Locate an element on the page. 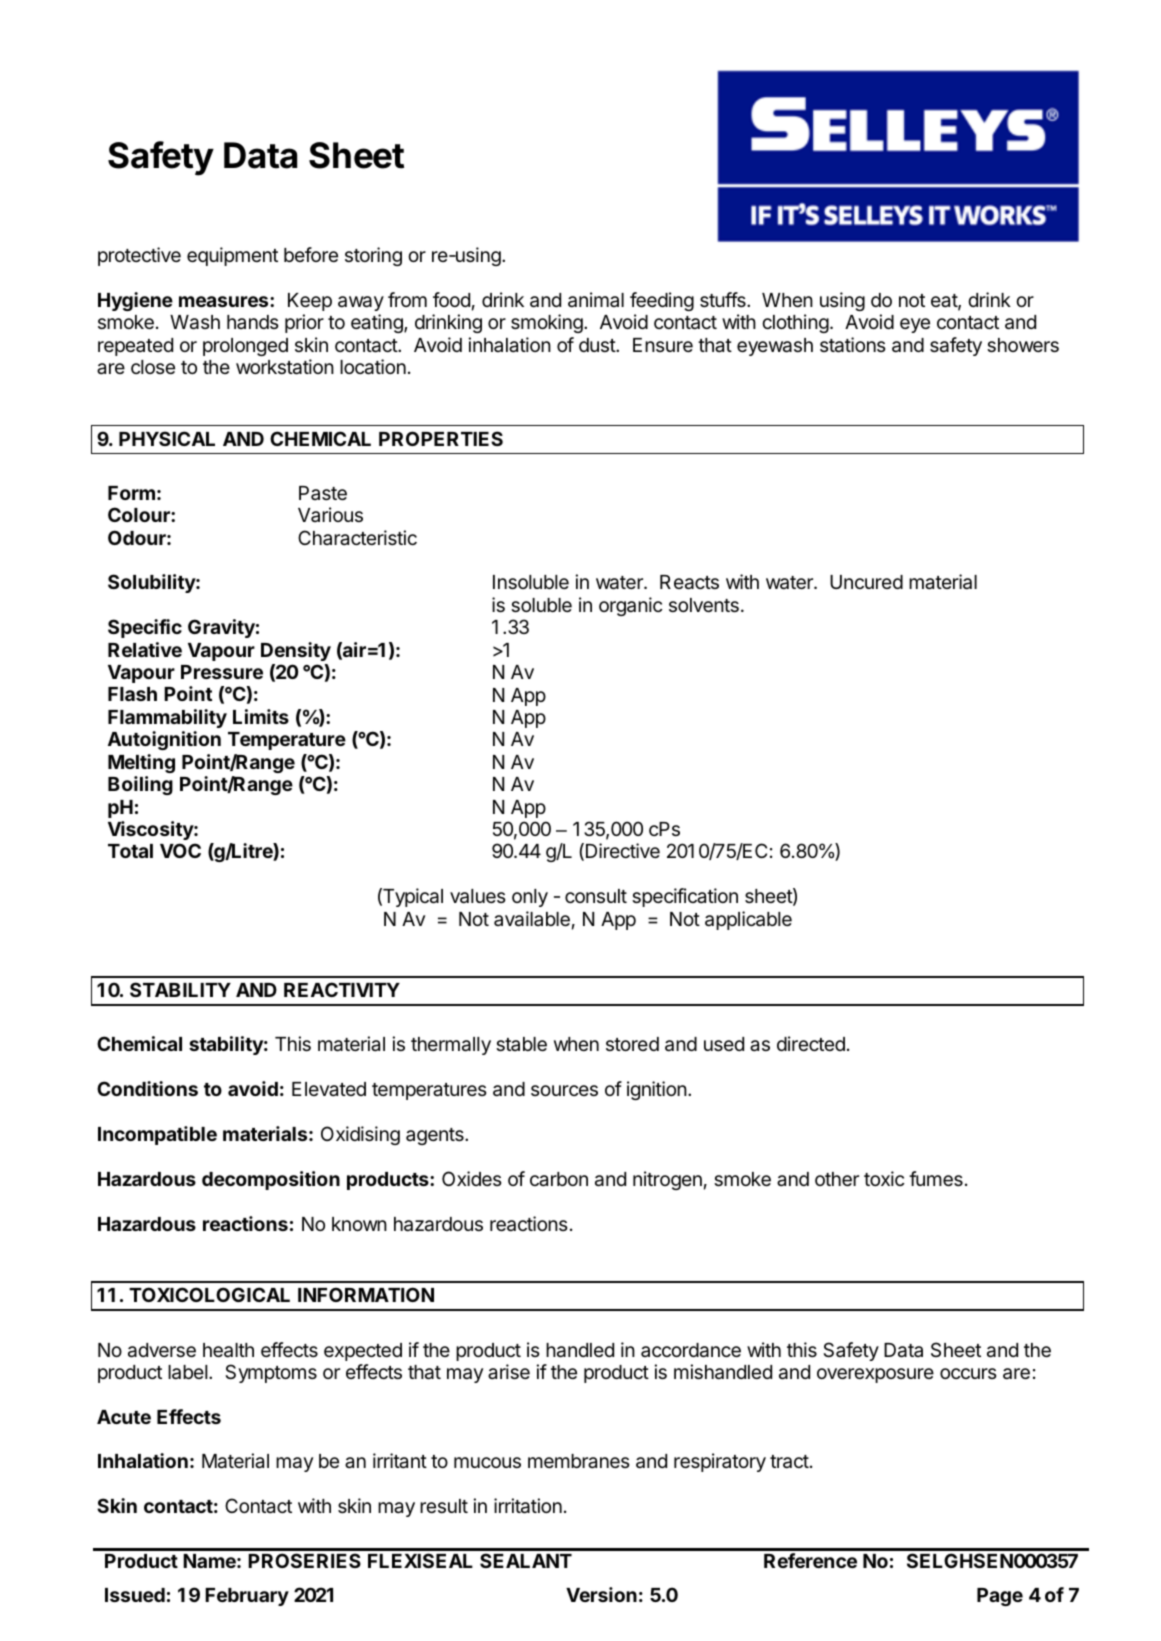 The image size is (1161, 1641). VOC is located at coordinates (180, 850).
